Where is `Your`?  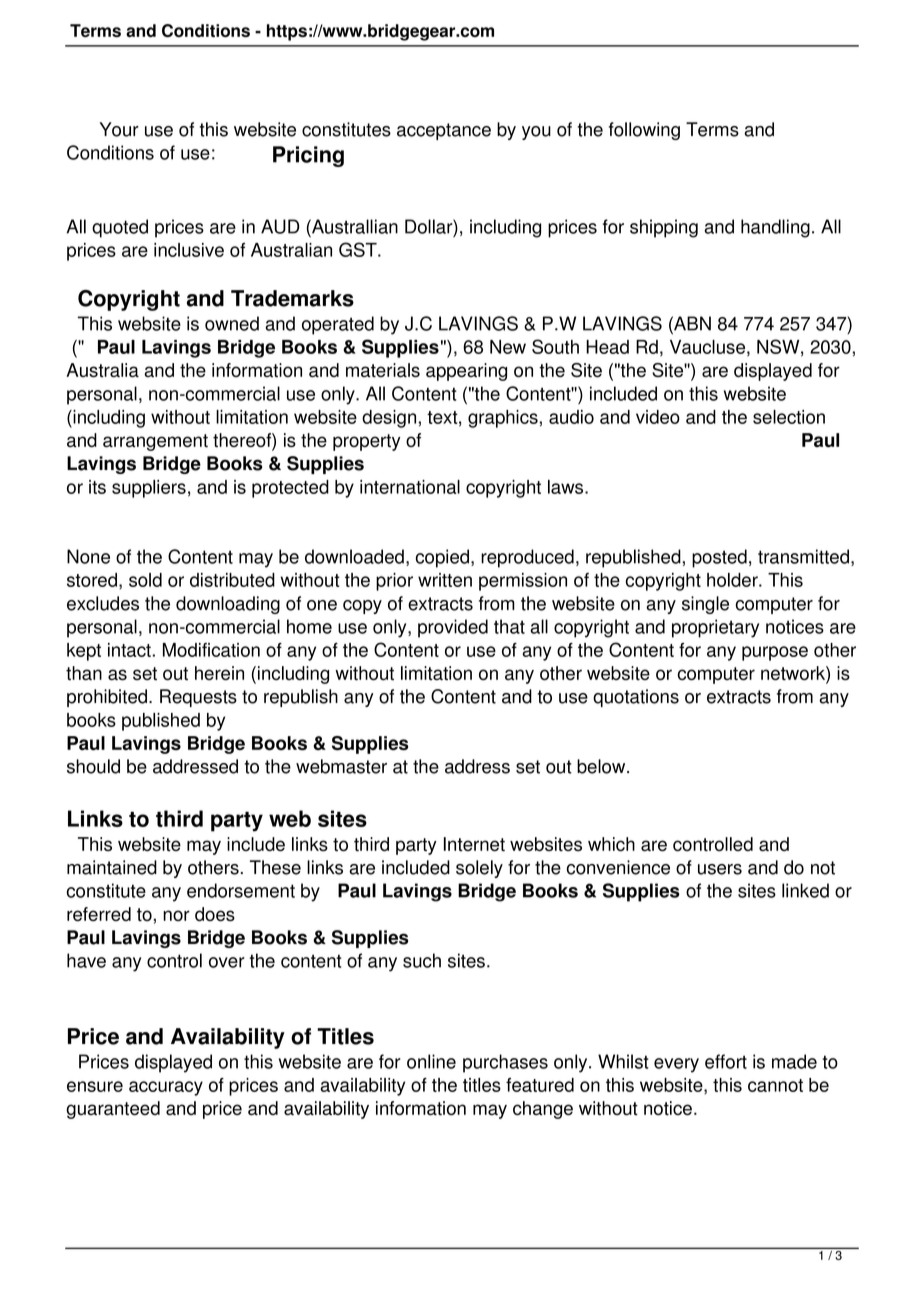
Your is located at coordinates (119, 129).
